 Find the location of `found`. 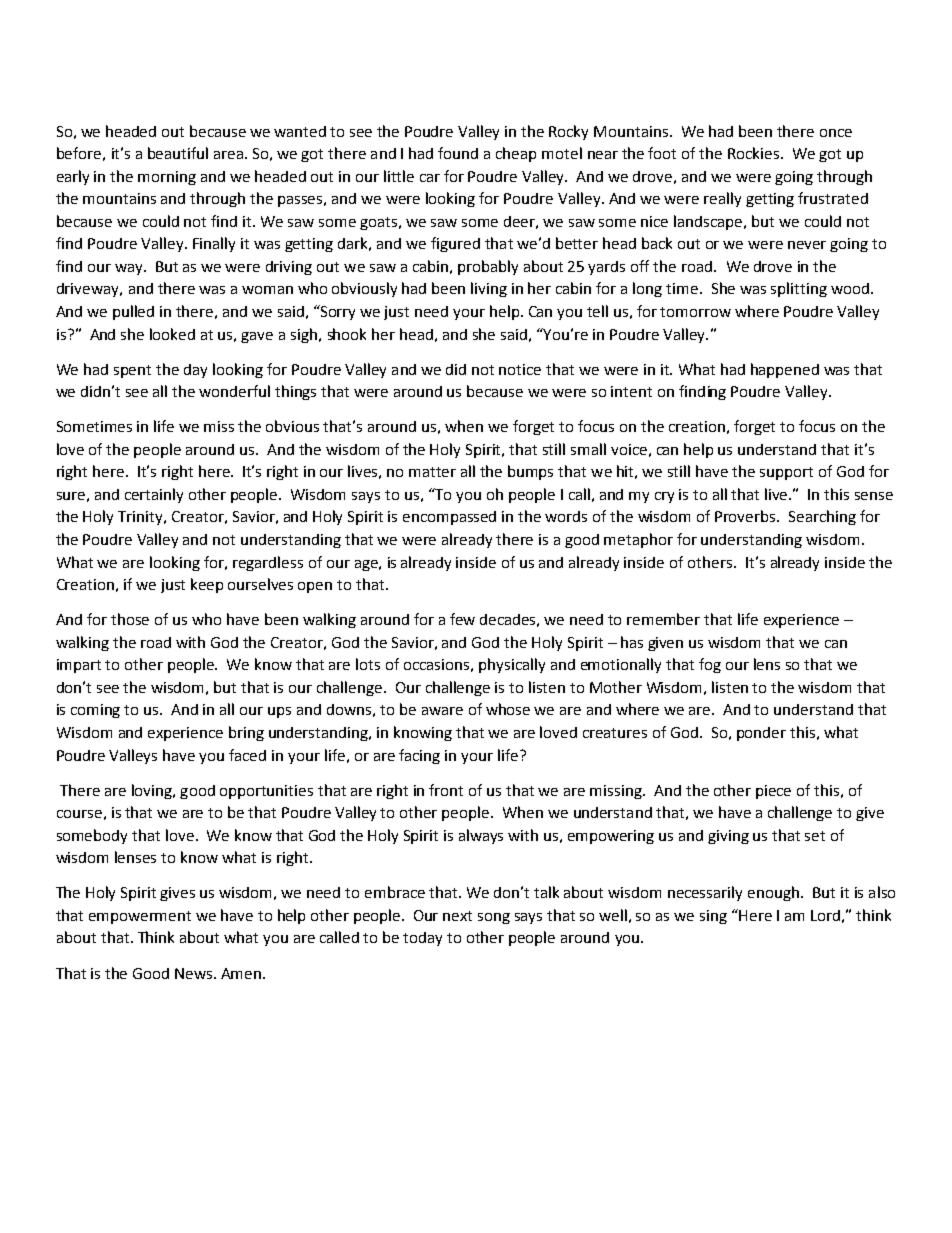

found is located at coordinates (458, 153).
